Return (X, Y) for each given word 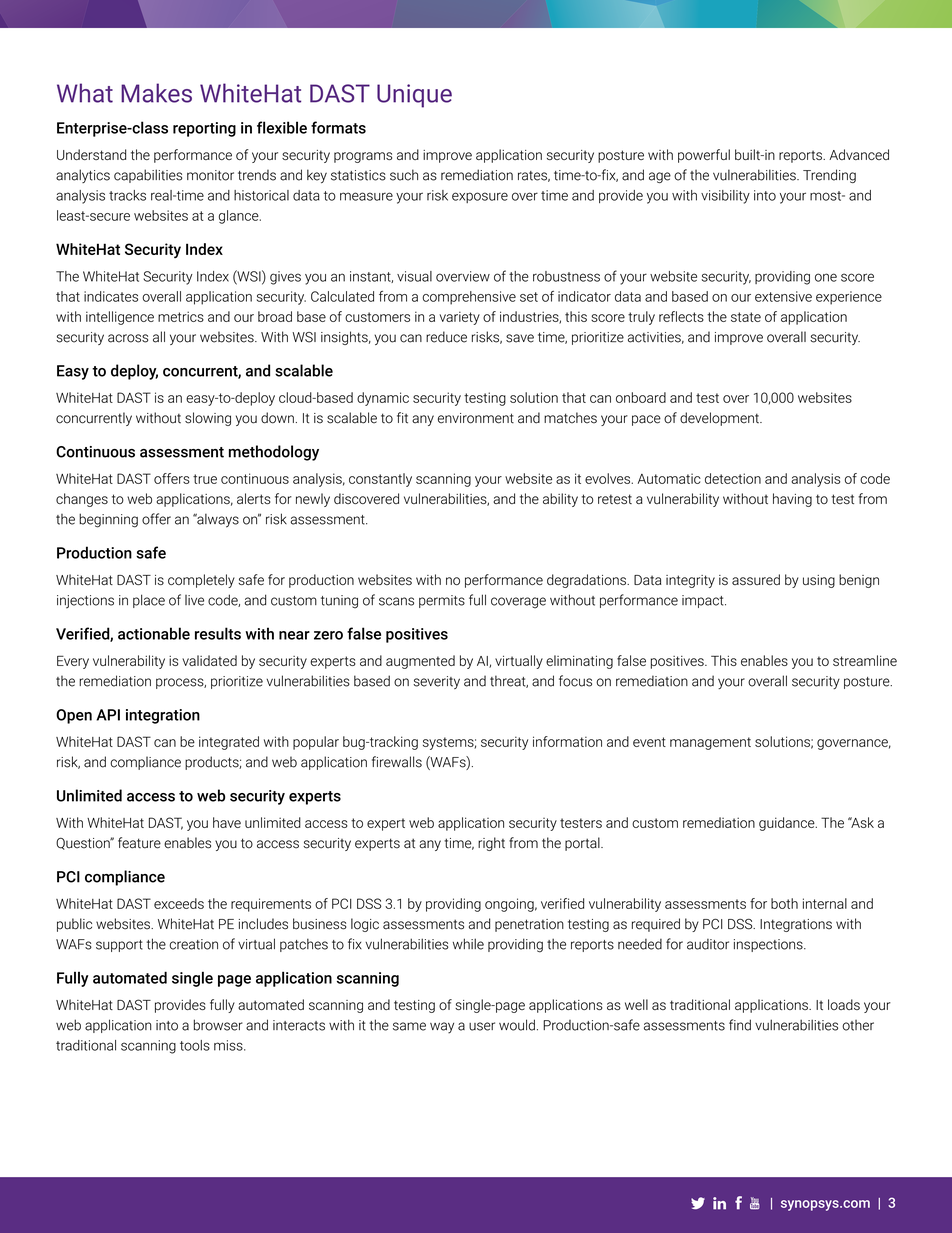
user (482, 1026)
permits (442, 601)
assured (756, 579)
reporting (204, 129)
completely (201, 581)
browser (218, 1025)
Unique (414, 96)
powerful (704, 156)
